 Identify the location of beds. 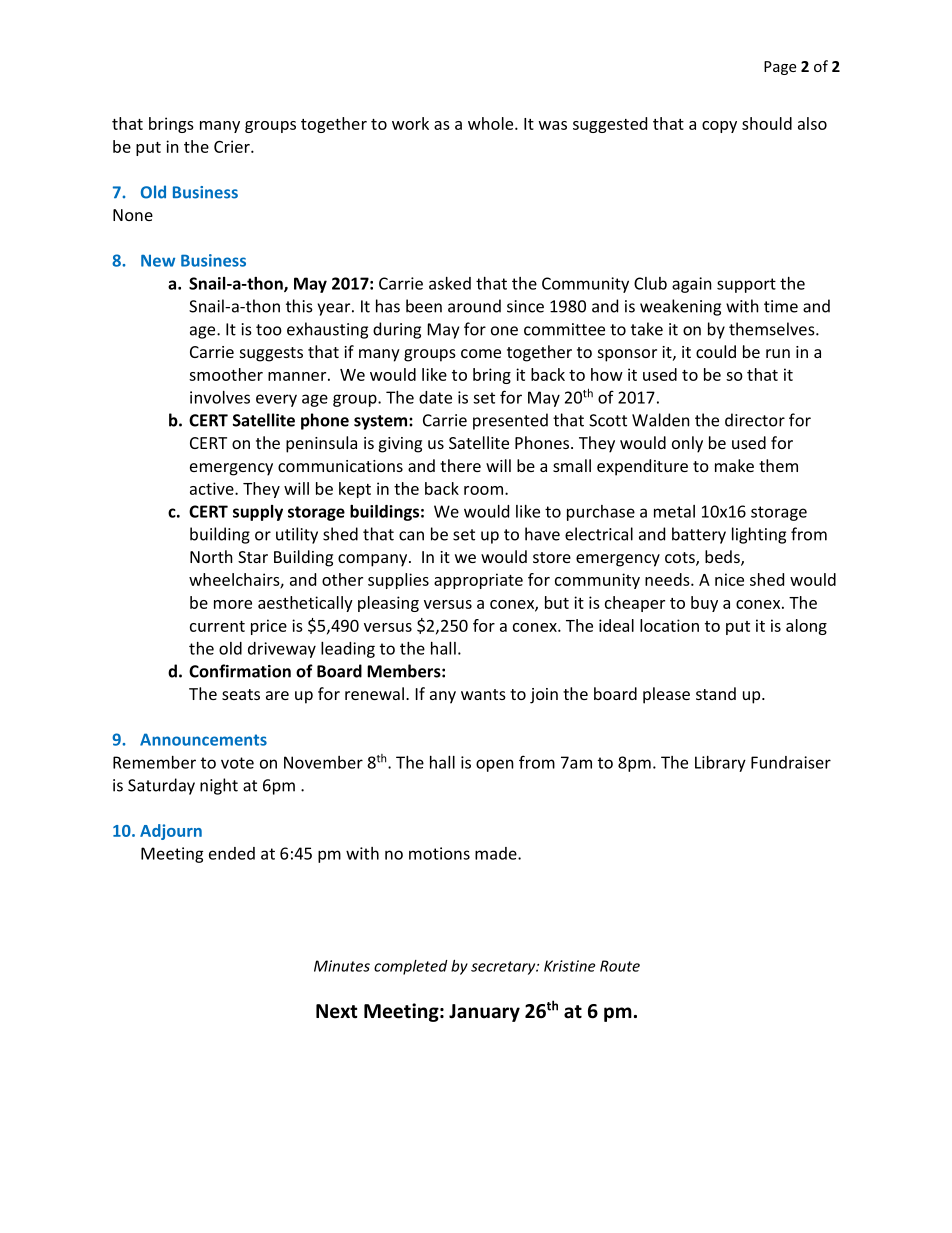
(723, 558).
